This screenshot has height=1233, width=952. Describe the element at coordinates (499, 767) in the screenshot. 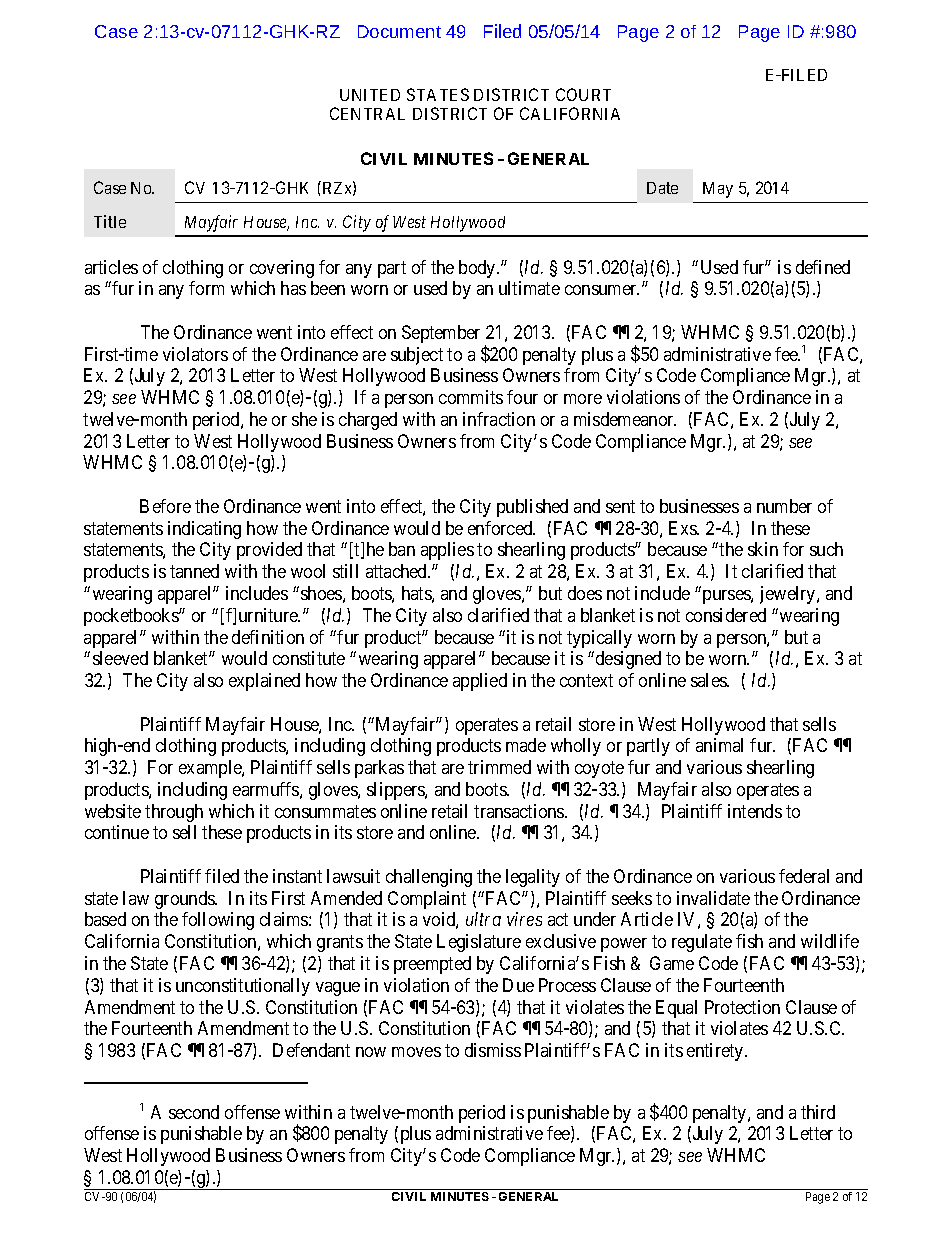

I see `trimmed` at that location.
